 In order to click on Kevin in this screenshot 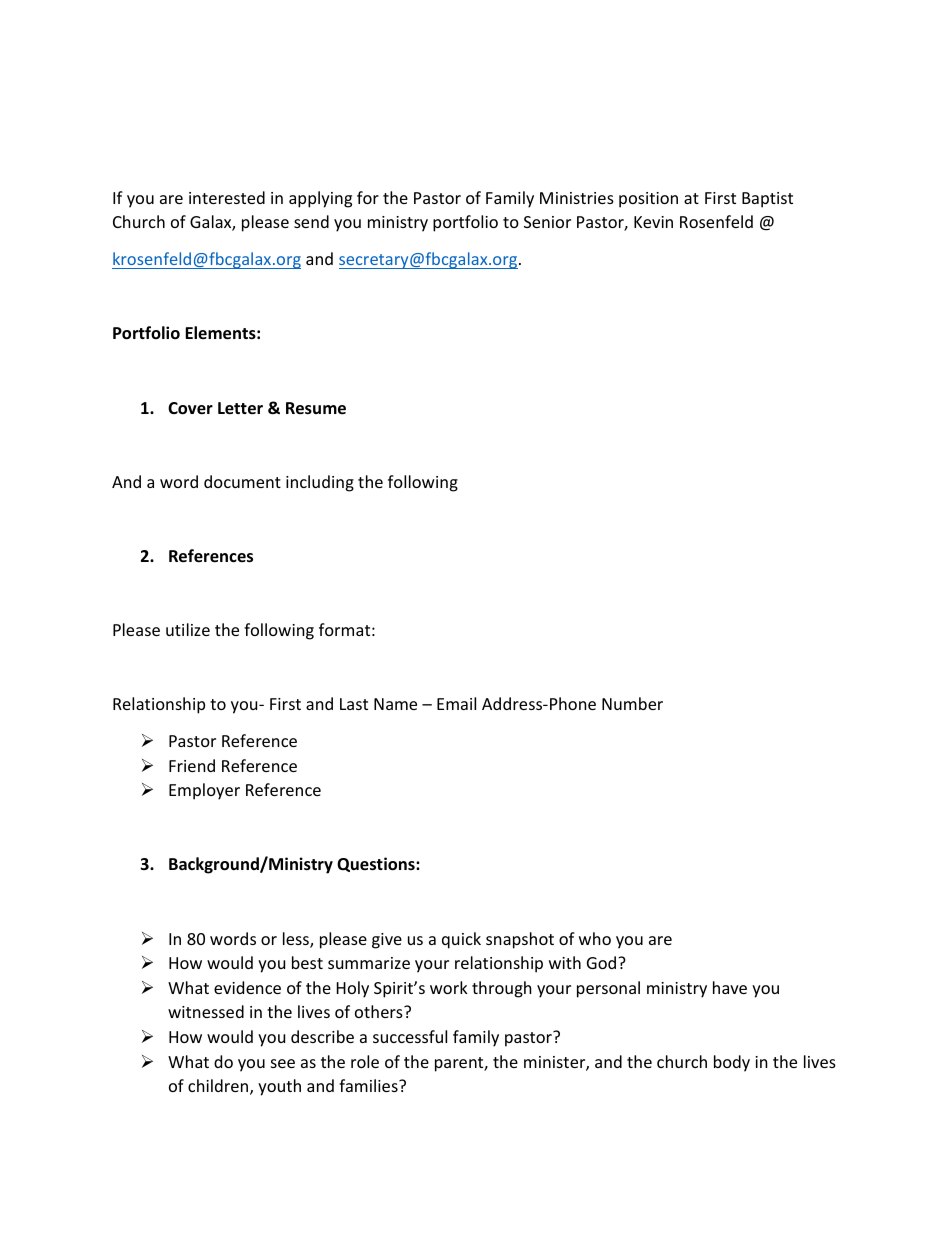, I will do `click(653, 222)`.
